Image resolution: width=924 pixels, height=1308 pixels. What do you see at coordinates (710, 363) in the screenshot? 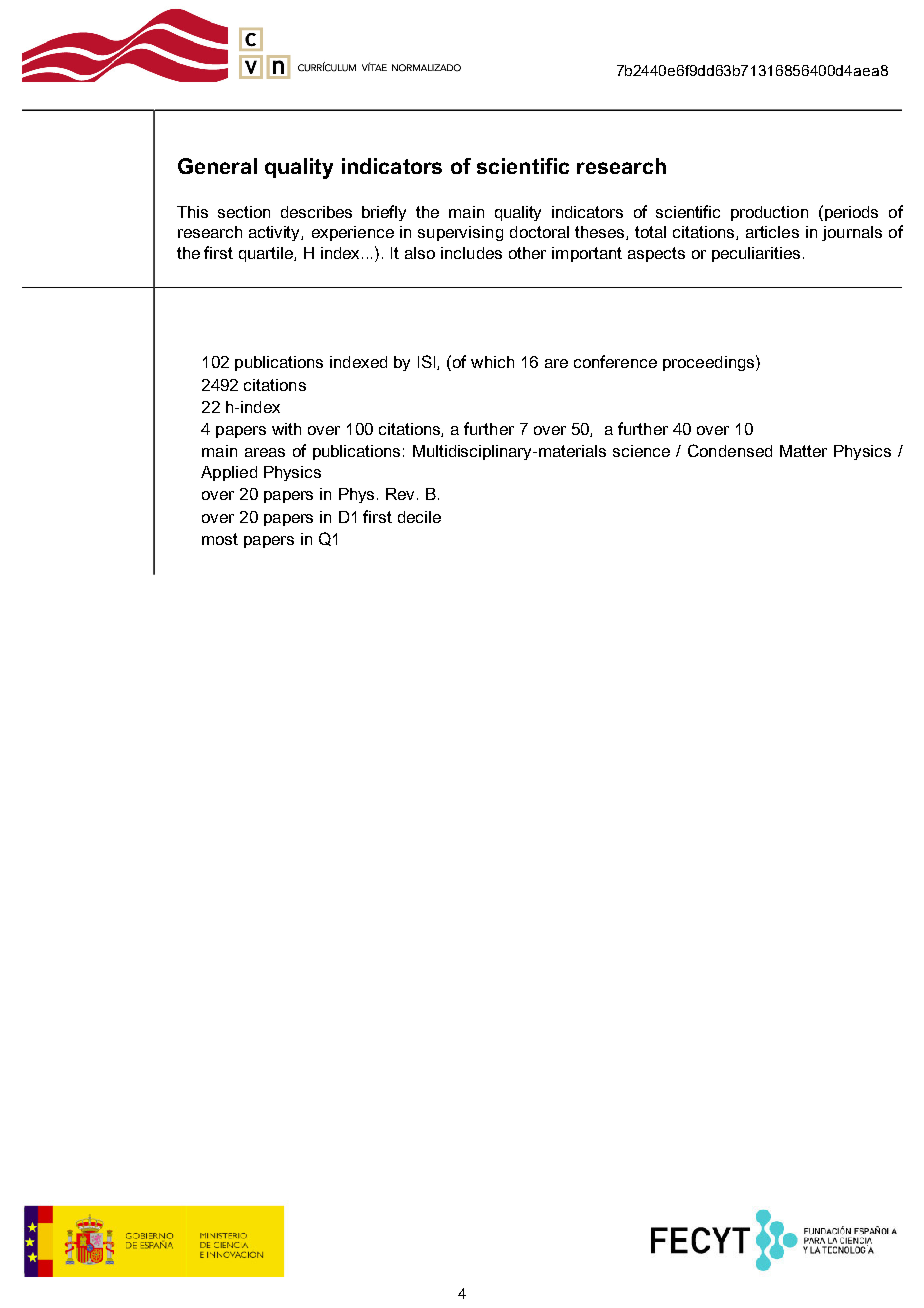
I see `proceedings` at bounding box center [710, 363].
